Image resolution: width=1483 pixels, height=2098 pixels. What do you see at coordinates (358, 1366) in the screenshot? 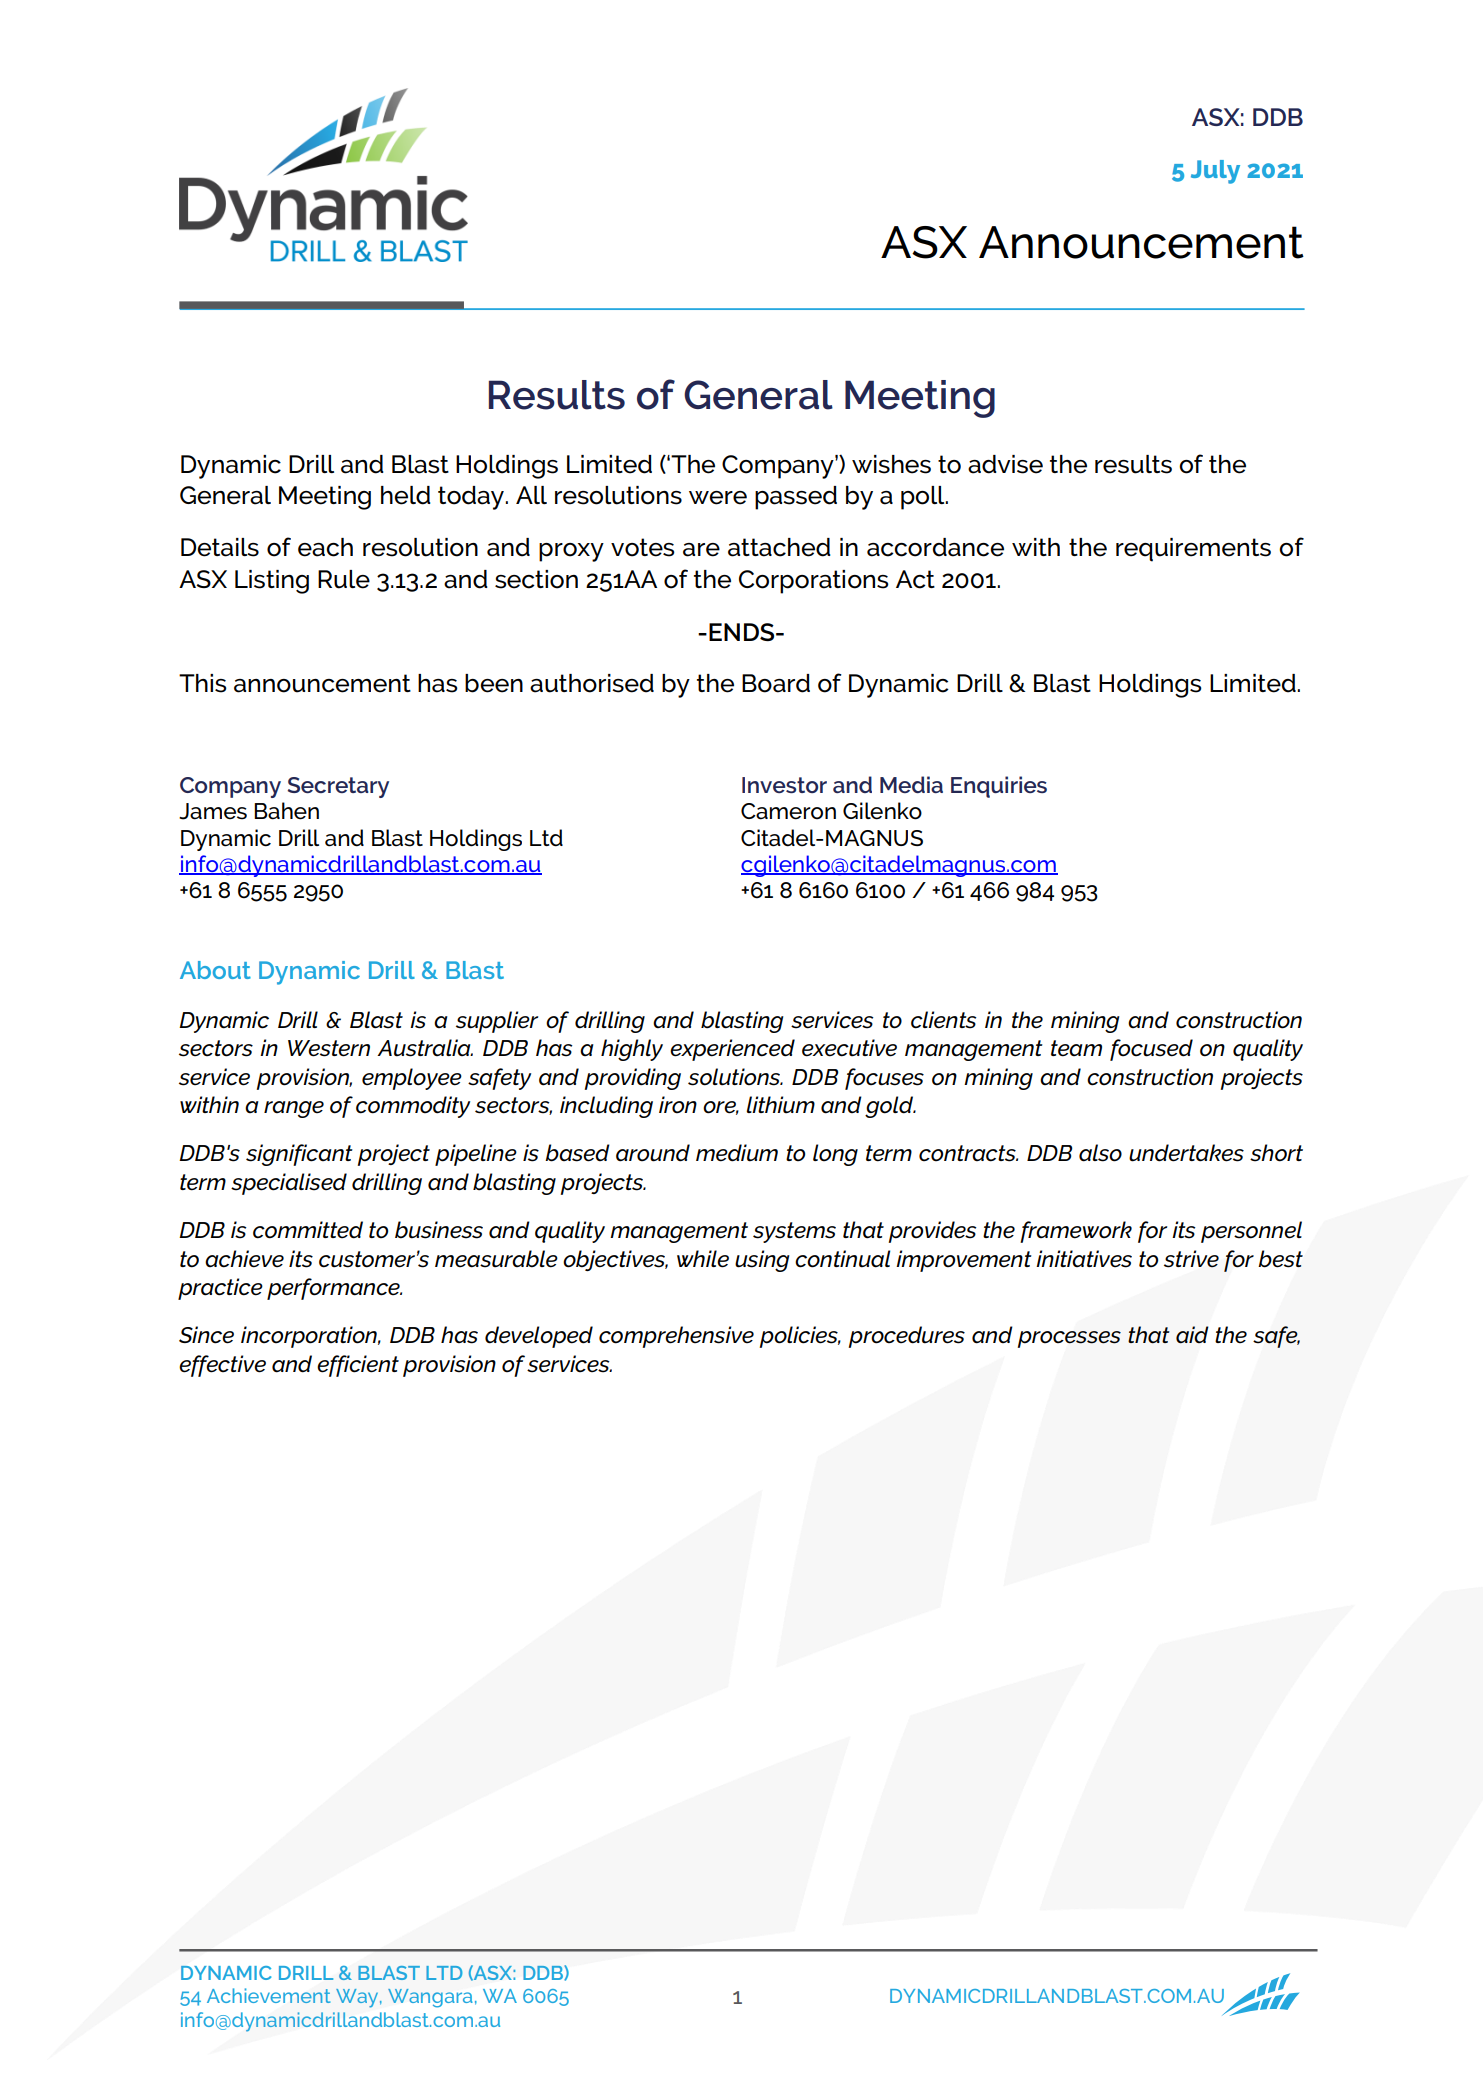
I see `efficient` at bounding box center [358, 1366].
